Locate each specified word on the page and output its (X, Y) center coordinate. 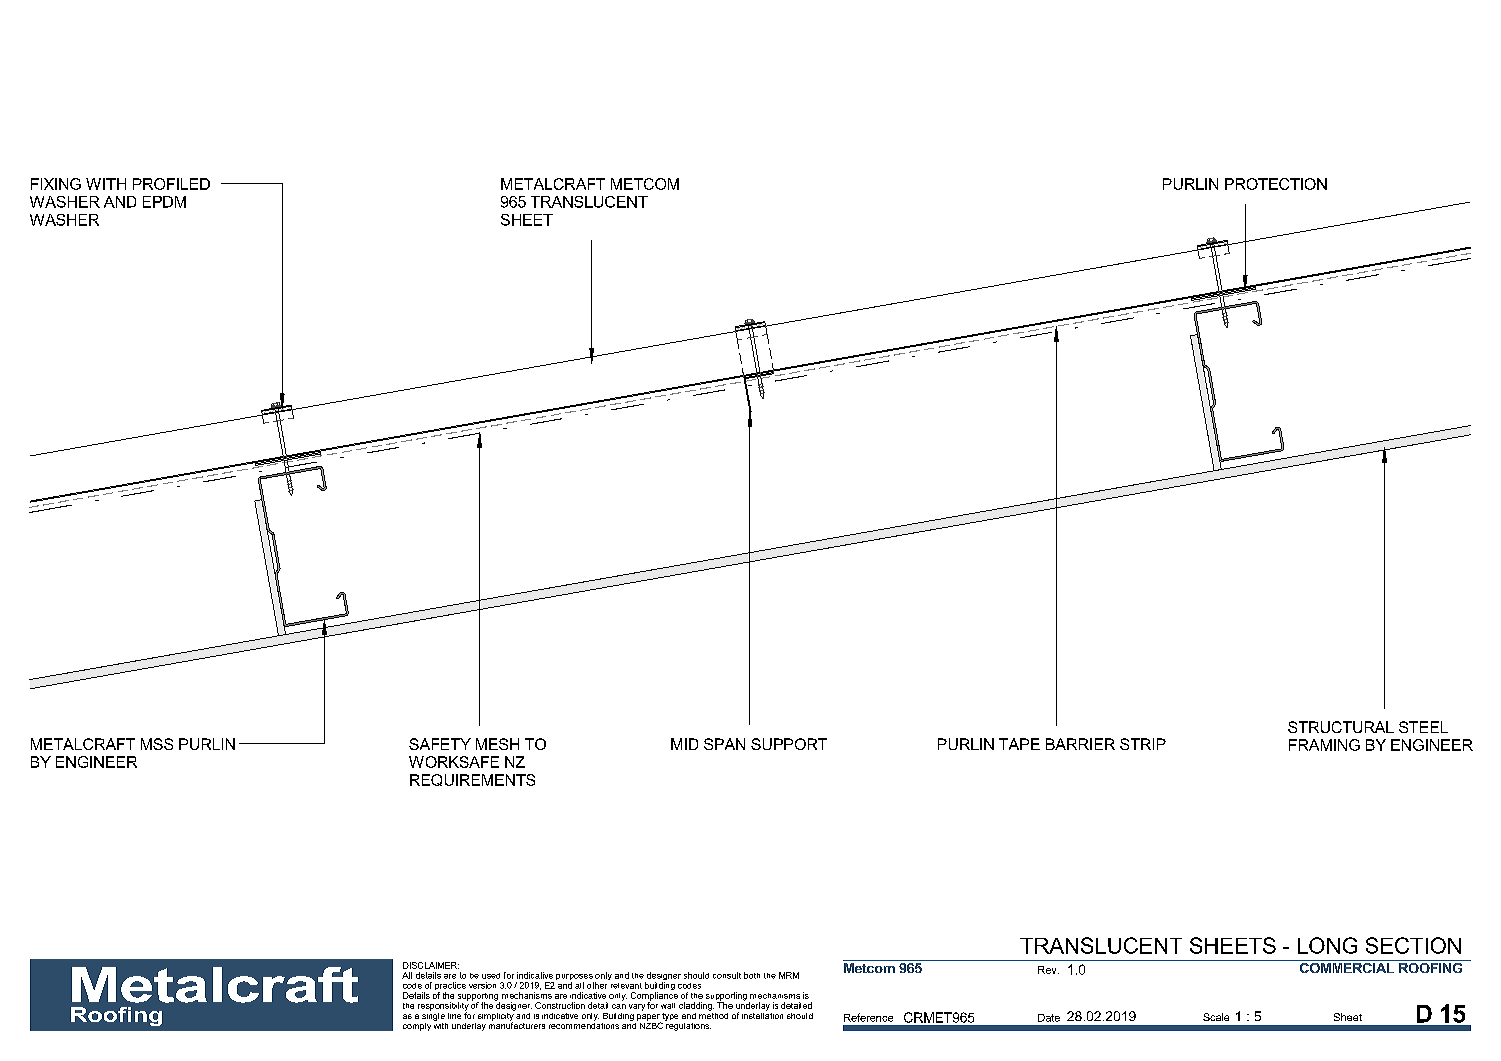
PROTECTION (1276, 184)
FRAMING (1324, 745)
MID (684, 744)
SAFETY (440, 744)
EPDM (164, 202)
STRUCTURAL (1341, 727)
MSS (157, 744)
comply (417, 1027)
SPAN (724, 744)
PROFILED (171, 184)
